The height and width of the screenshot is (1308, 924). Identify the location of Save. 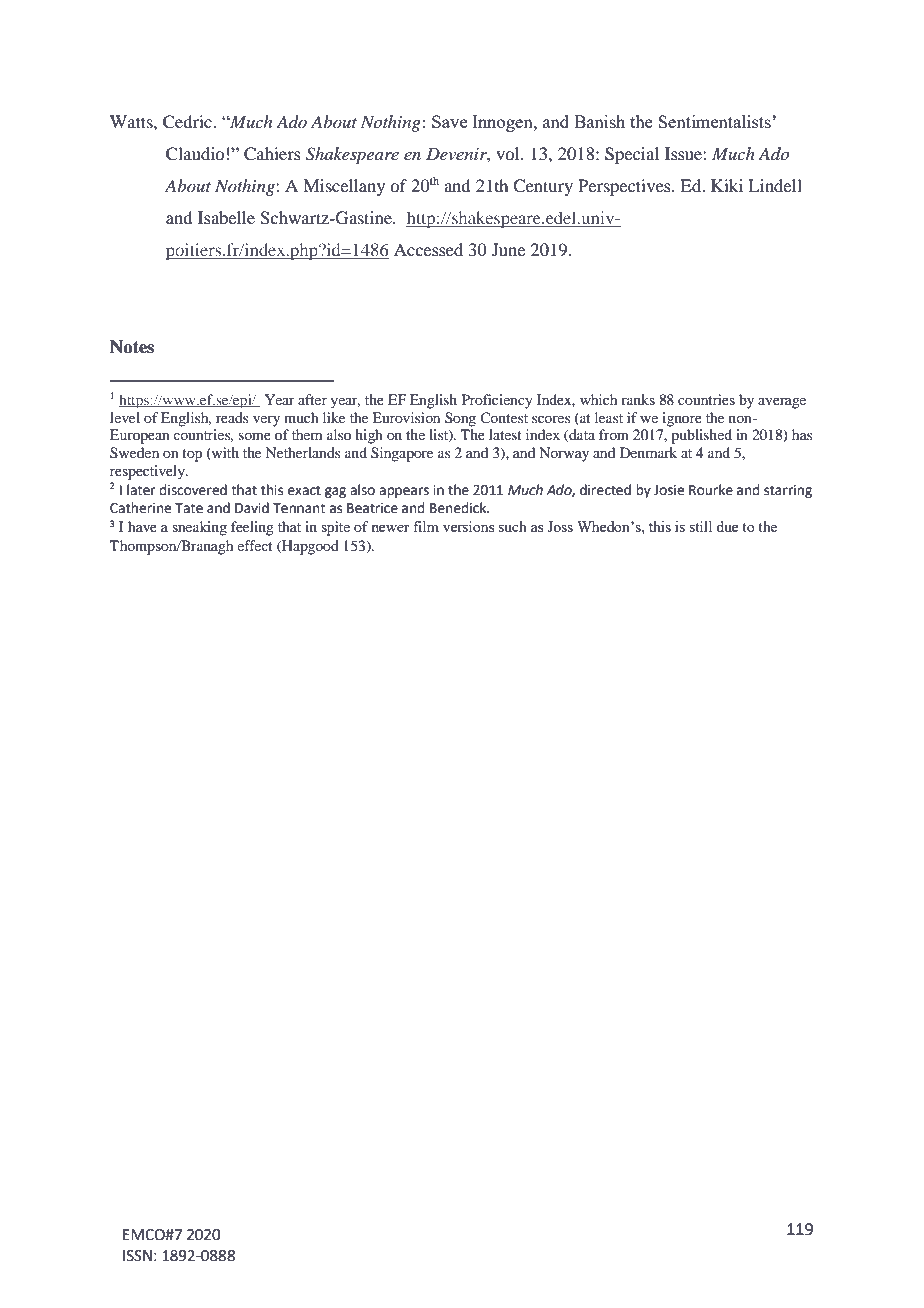
(449, 121).
